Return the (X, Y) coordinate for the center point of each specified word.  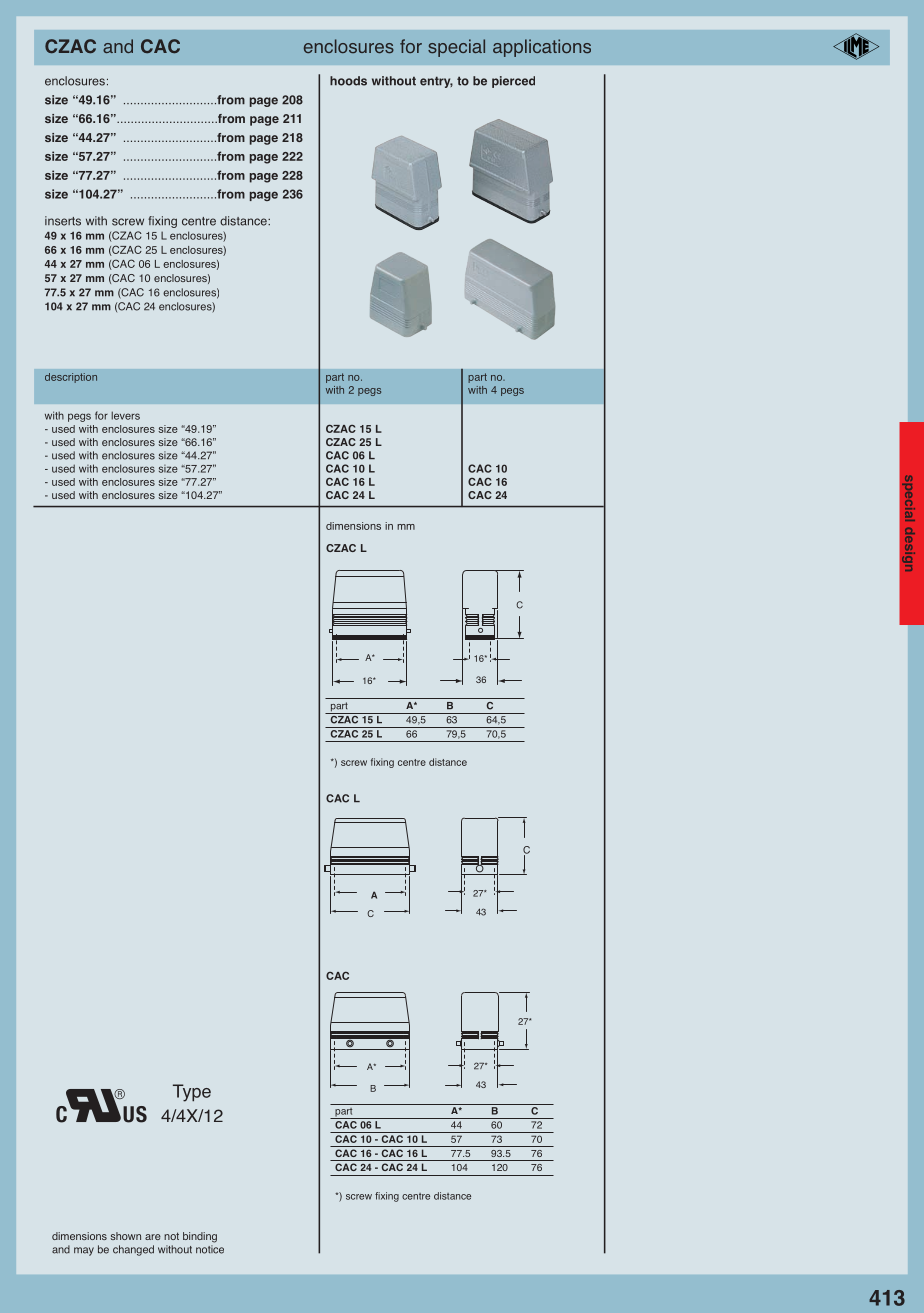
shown (125, 1236)
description (71, 378)
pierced (513, 82)
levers (125, 415)
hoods (348, 81)
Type (192, 1093)
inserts (63, 221)
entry (436, 82)
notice (210, 1249)
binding (200, 1237)
